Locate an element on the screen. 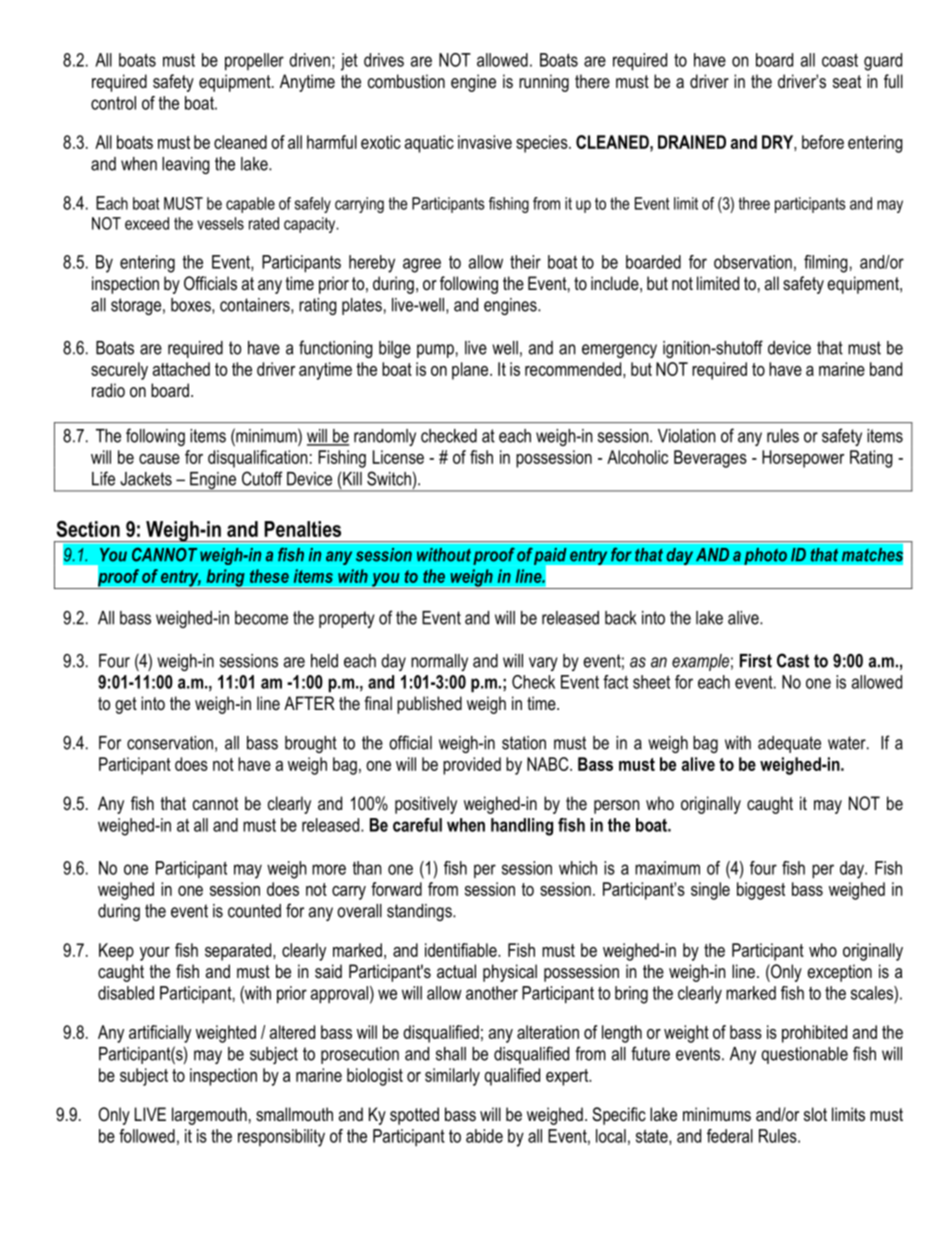 The width and height of the screenshot is (952, 1233). conservation is located at coordinates (170, 743).
